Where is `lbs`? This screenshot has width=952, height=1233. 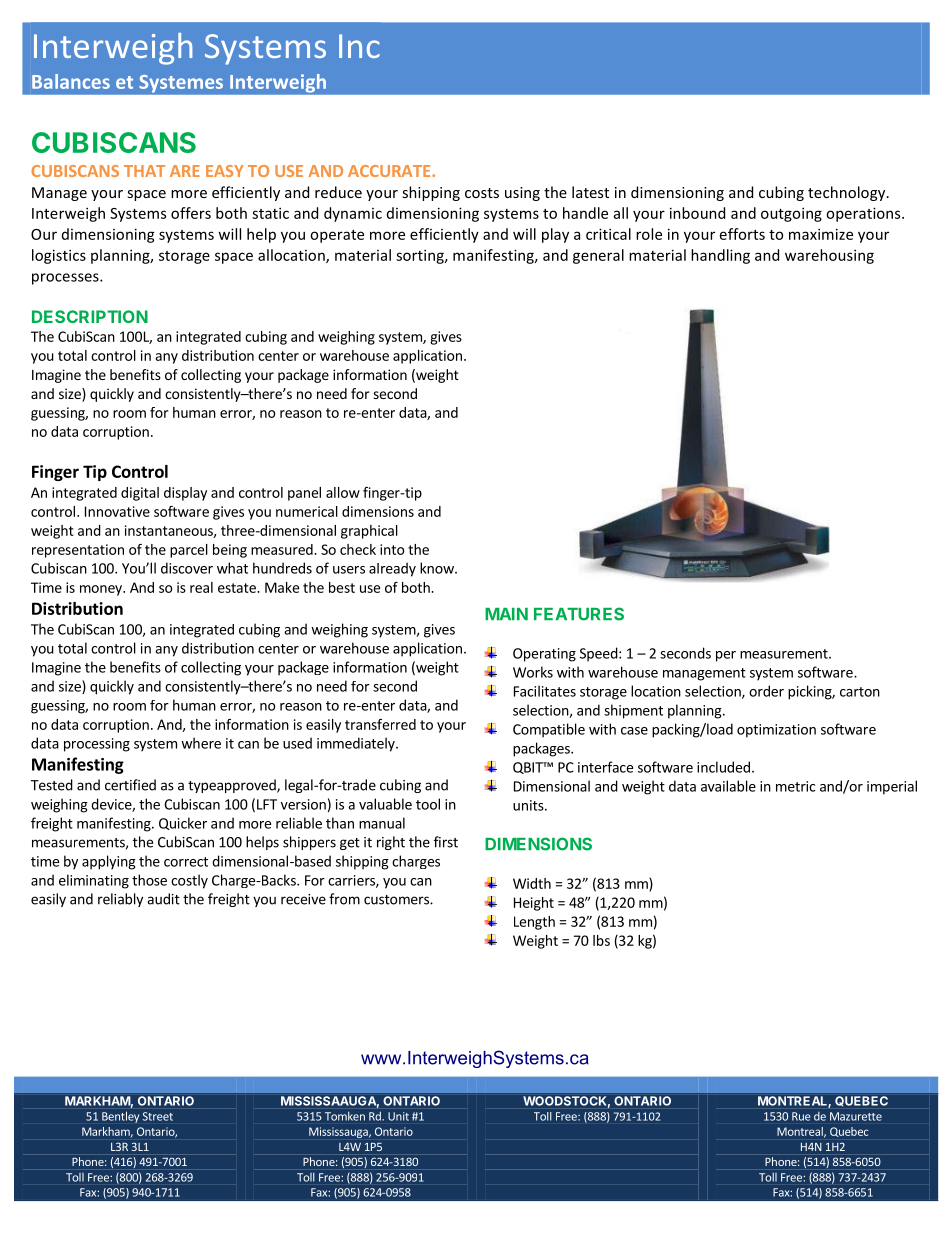
lbs is located at coordinates (601, 940).
